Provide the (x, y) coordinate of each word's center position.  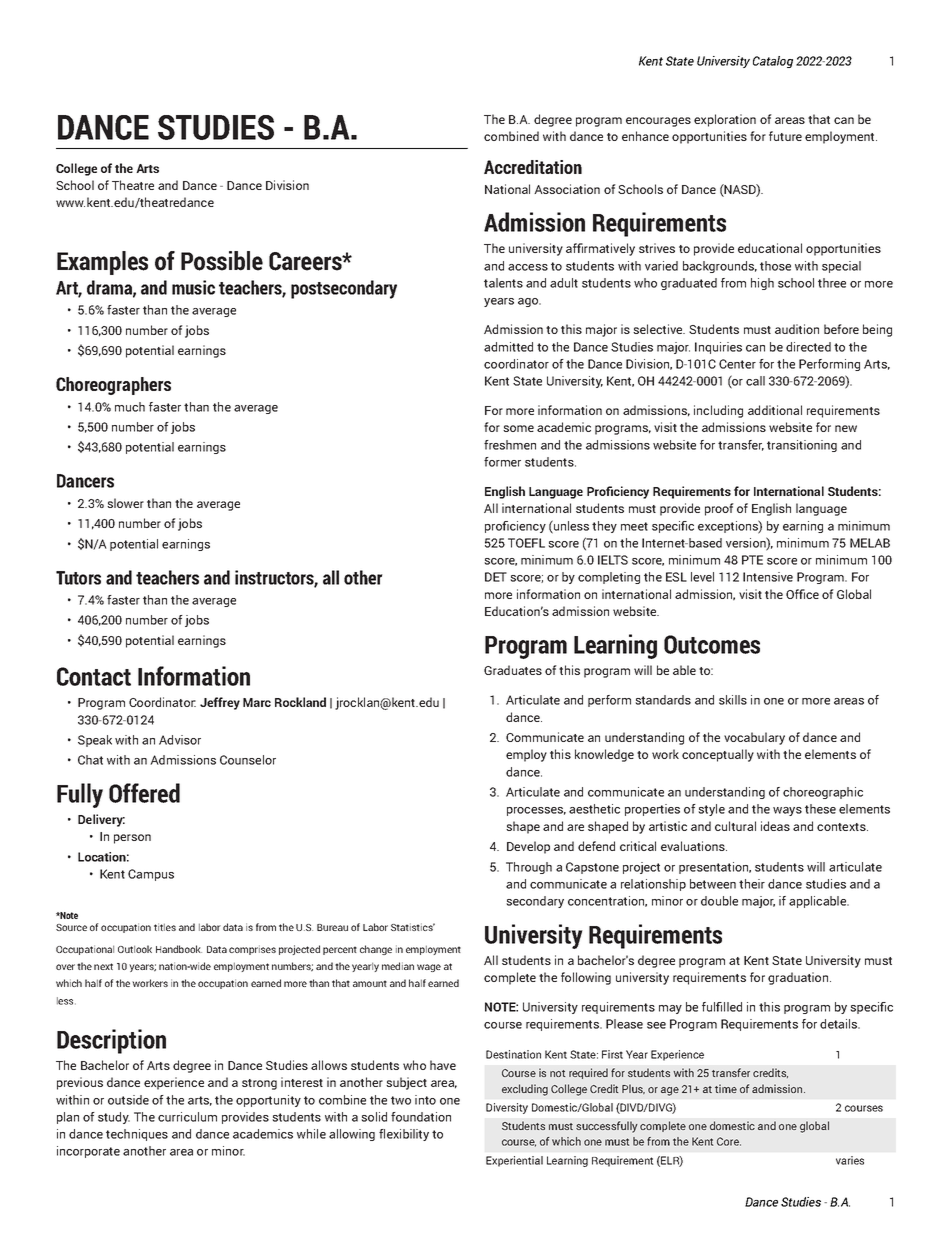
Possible (222, 261)
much (130, 407)
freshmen (510, 445)
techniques (137, 1135)
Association (567, 189)
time (726, 1088)
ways (787, 811)
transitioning (802, 446)
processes (536, 811)
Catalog (773, 62)
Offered (144, 793)
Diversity (507, 1108)
